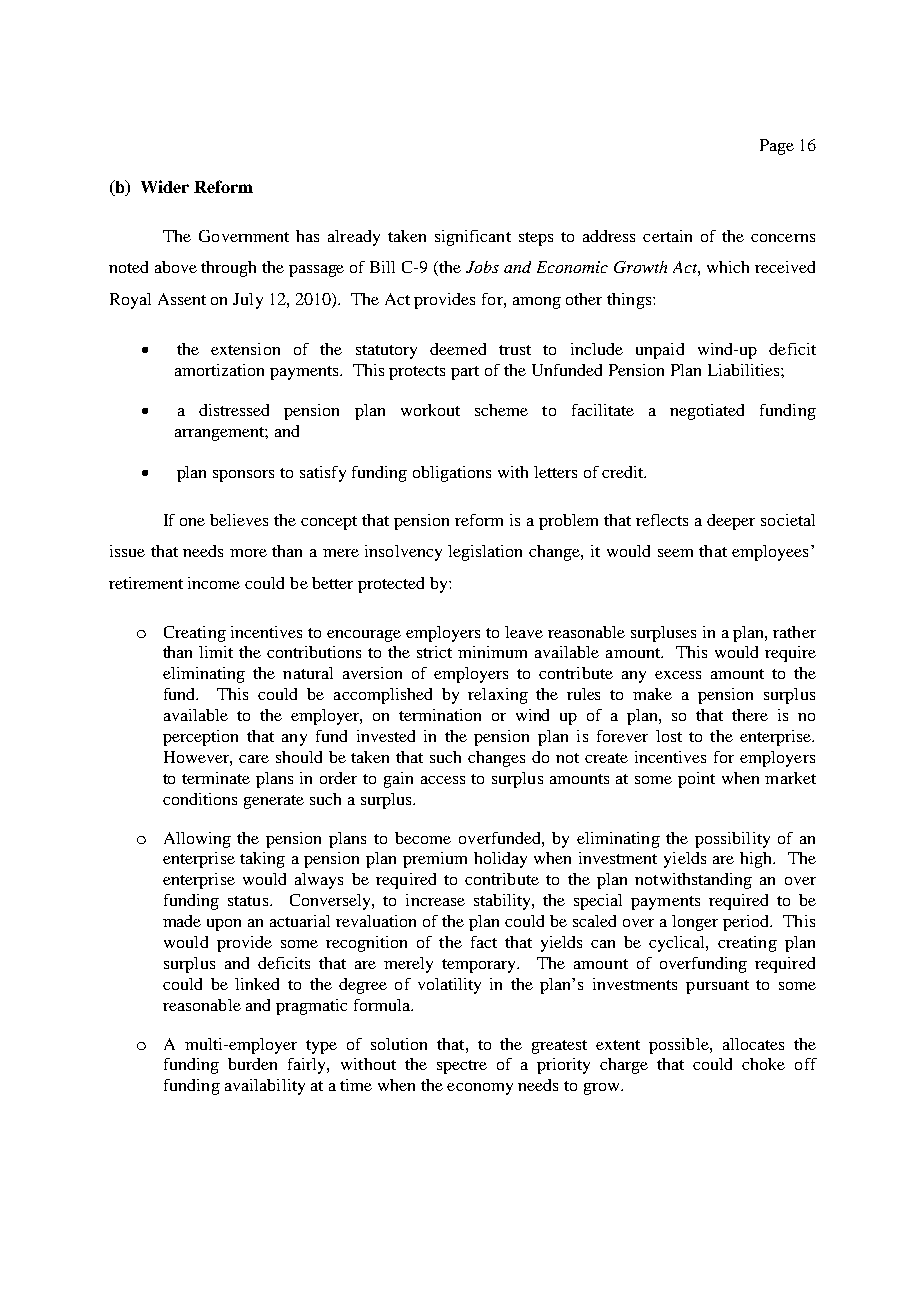 The height and width of the page is (1308, 924). What do you see at coordinates (252, 1064) in the page?
I see `burden` at bounding box center [252, 1064].
